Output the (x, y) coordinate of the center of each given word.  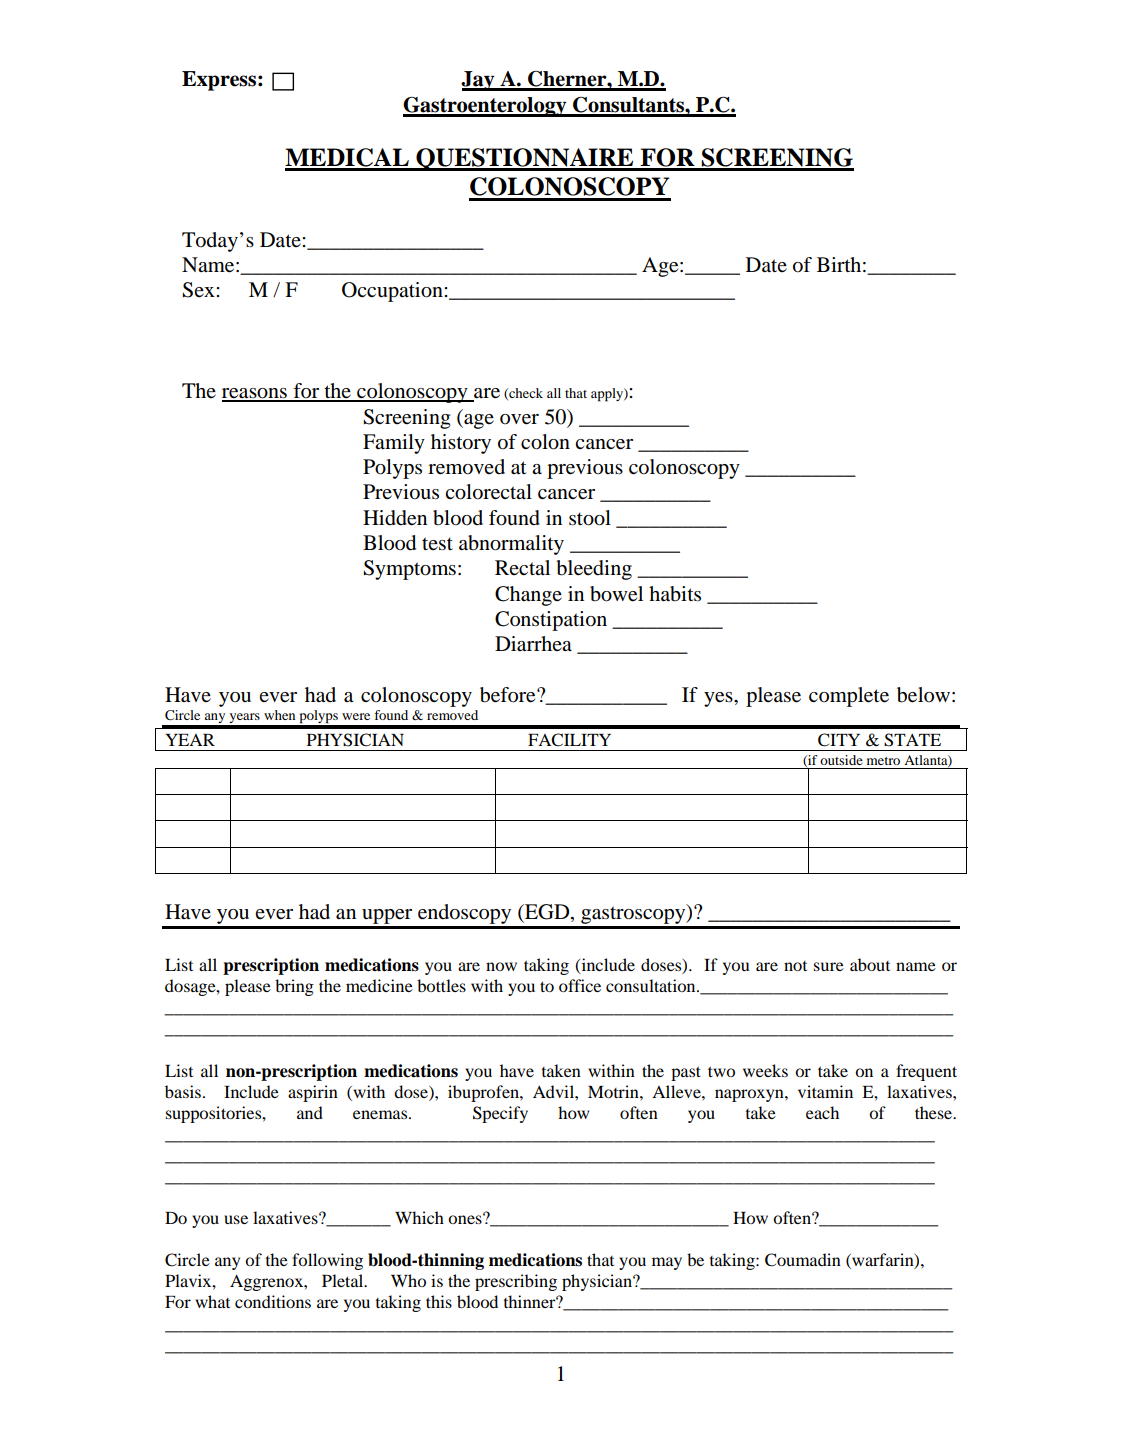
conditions (273, 1301)
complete (849, 697)
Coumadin (803, 1260)
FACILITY (569, 740)
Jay (479, 81)
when (279, 715)
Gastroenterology (486, 107)
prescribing (516, 1282)
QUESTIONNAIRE (525, 159)
